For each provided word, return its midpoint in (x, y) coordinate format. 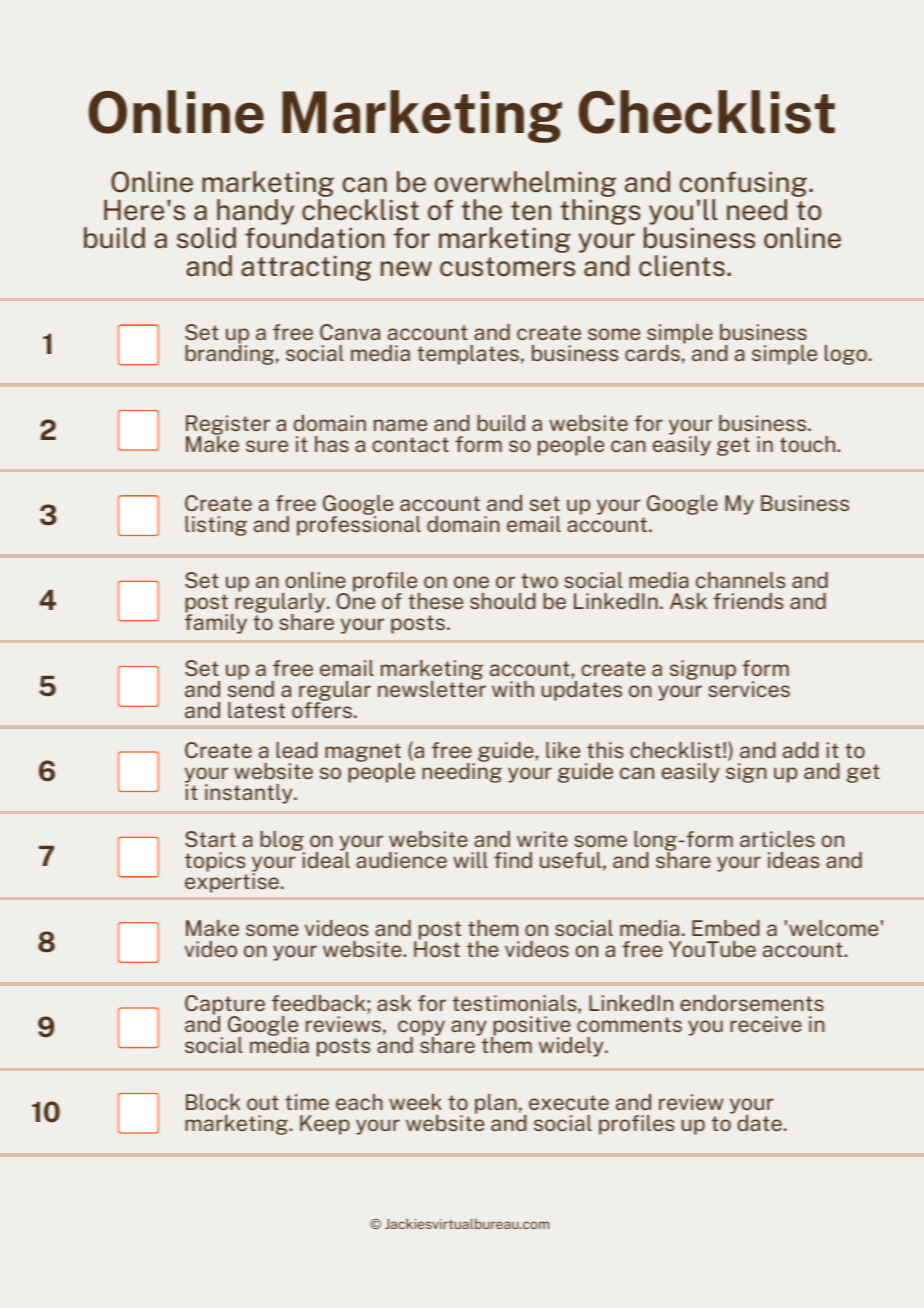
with (513, 689)
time (307, 1102)
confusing (743, 184)
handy (255, 212)
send (251, 688)
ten (531, 211)
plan (496, 1104)
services (749, 688)
